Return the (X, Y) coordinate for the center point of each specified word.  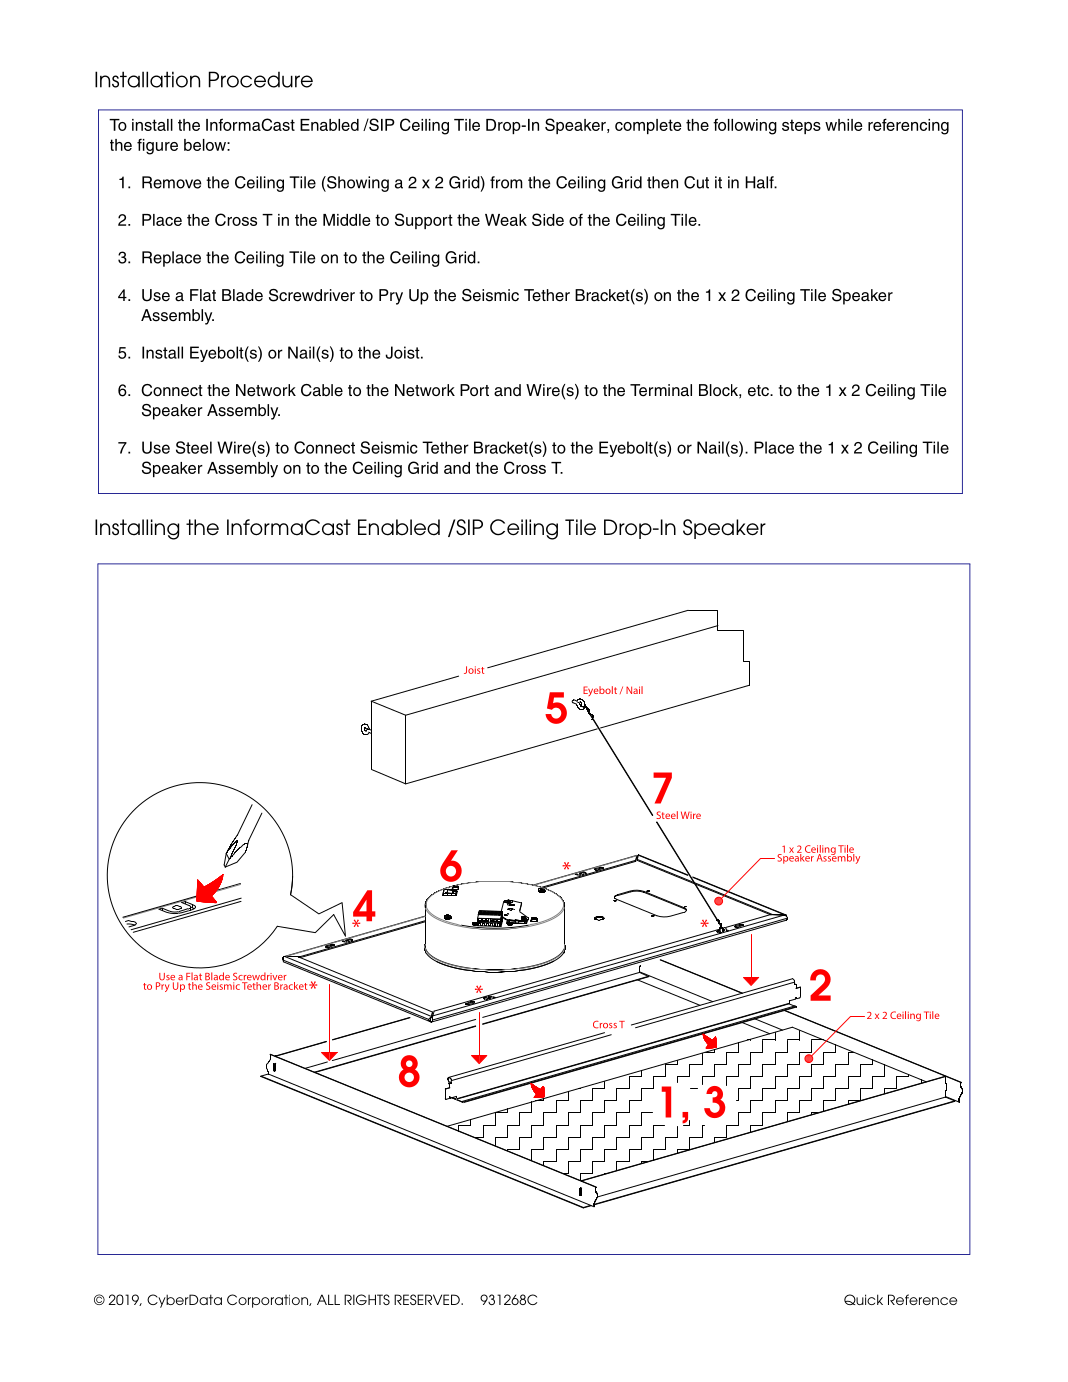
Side (548, 219)
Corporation (268, 1301)
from (506, 182)
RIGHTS (367, 1299)
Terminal (661, 390)
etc (759, 391)
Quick (863, 1299)
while (844, 125)
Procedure (261, 79)
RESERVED (428, 1299)
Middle (347, 220)
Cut (696, 182)
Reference (922, 1299)
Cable (322, 390)
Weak (506, 220)
